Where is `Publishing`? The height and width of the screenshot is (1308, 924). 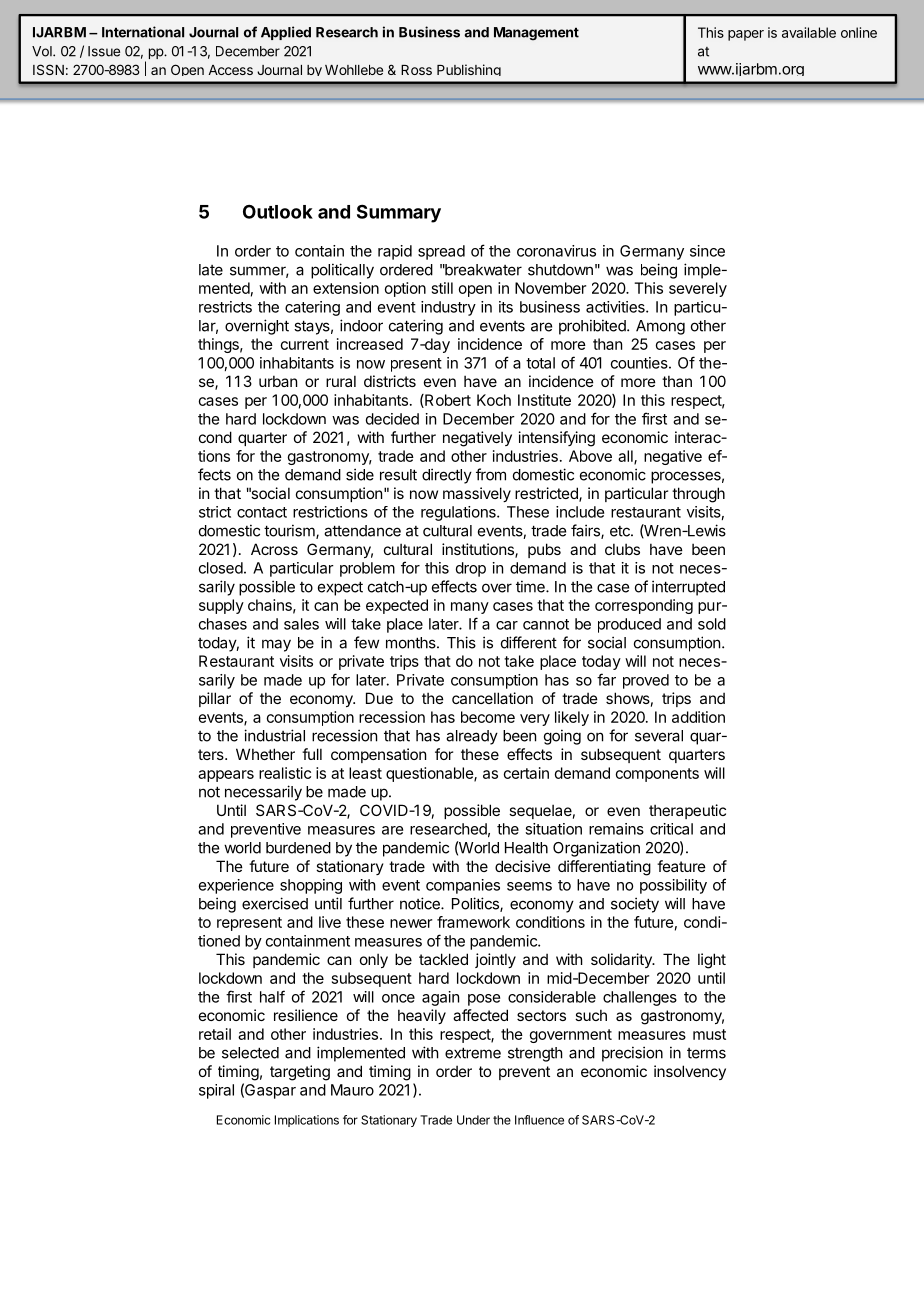 Publishing is located at coordinates (469, 70).
